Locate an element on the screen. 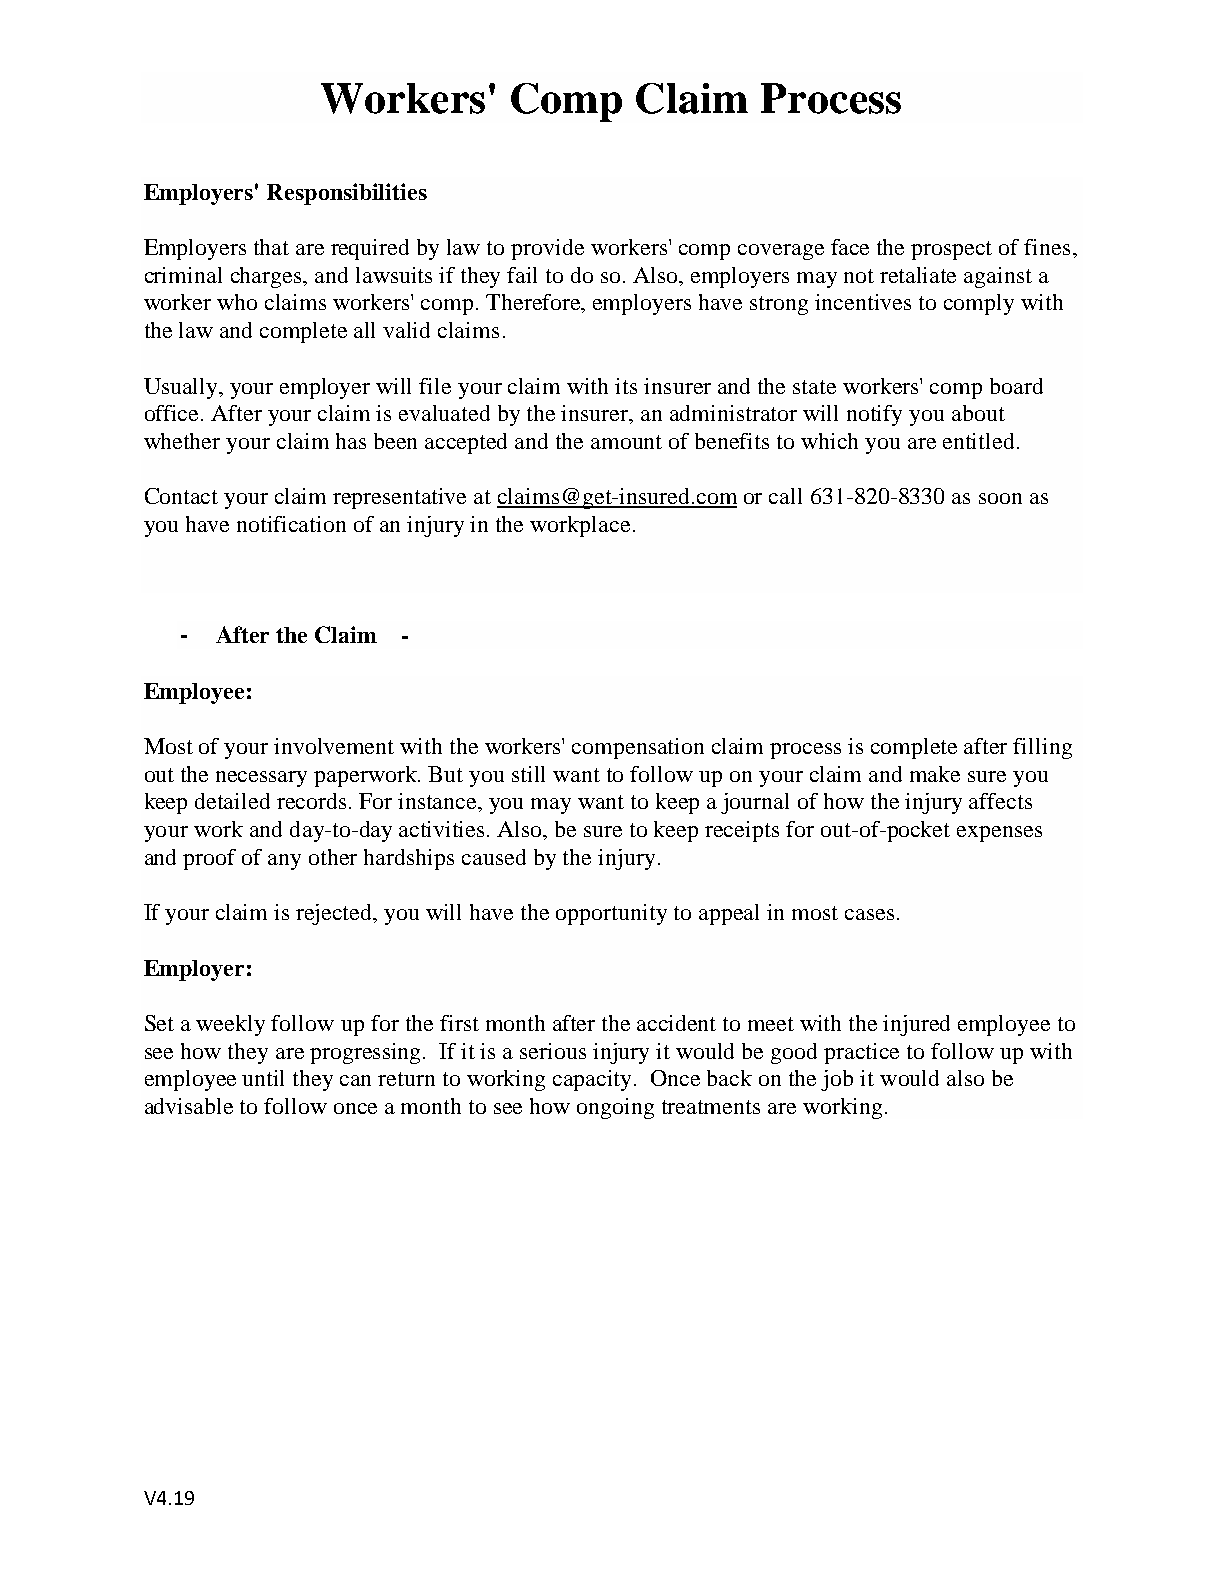  involvement is located at coordinates (334, 746).
